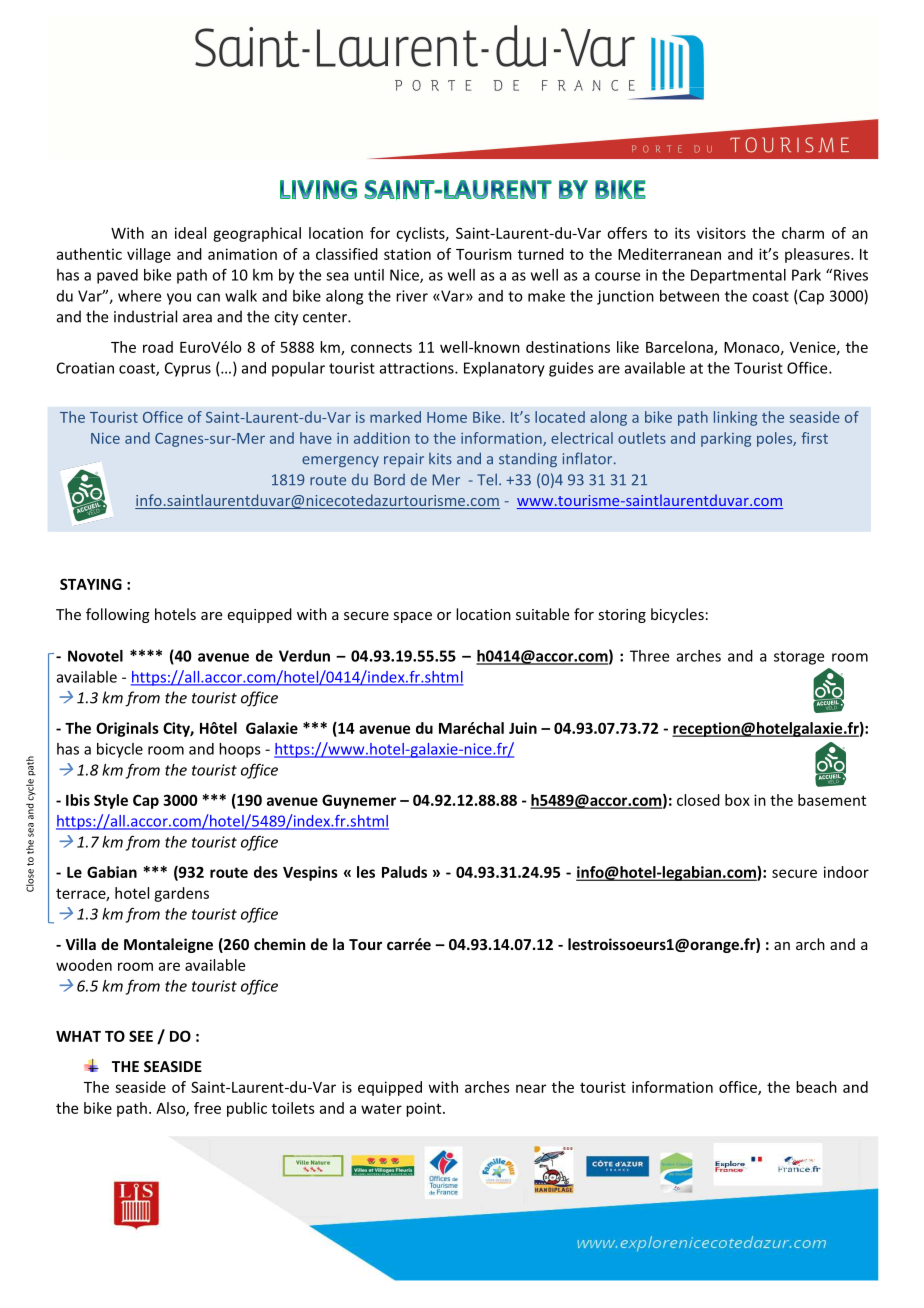  What do you see at coordinates (407, 254) in the screenshot?
I see `station` at bounding box center [407, 254].
